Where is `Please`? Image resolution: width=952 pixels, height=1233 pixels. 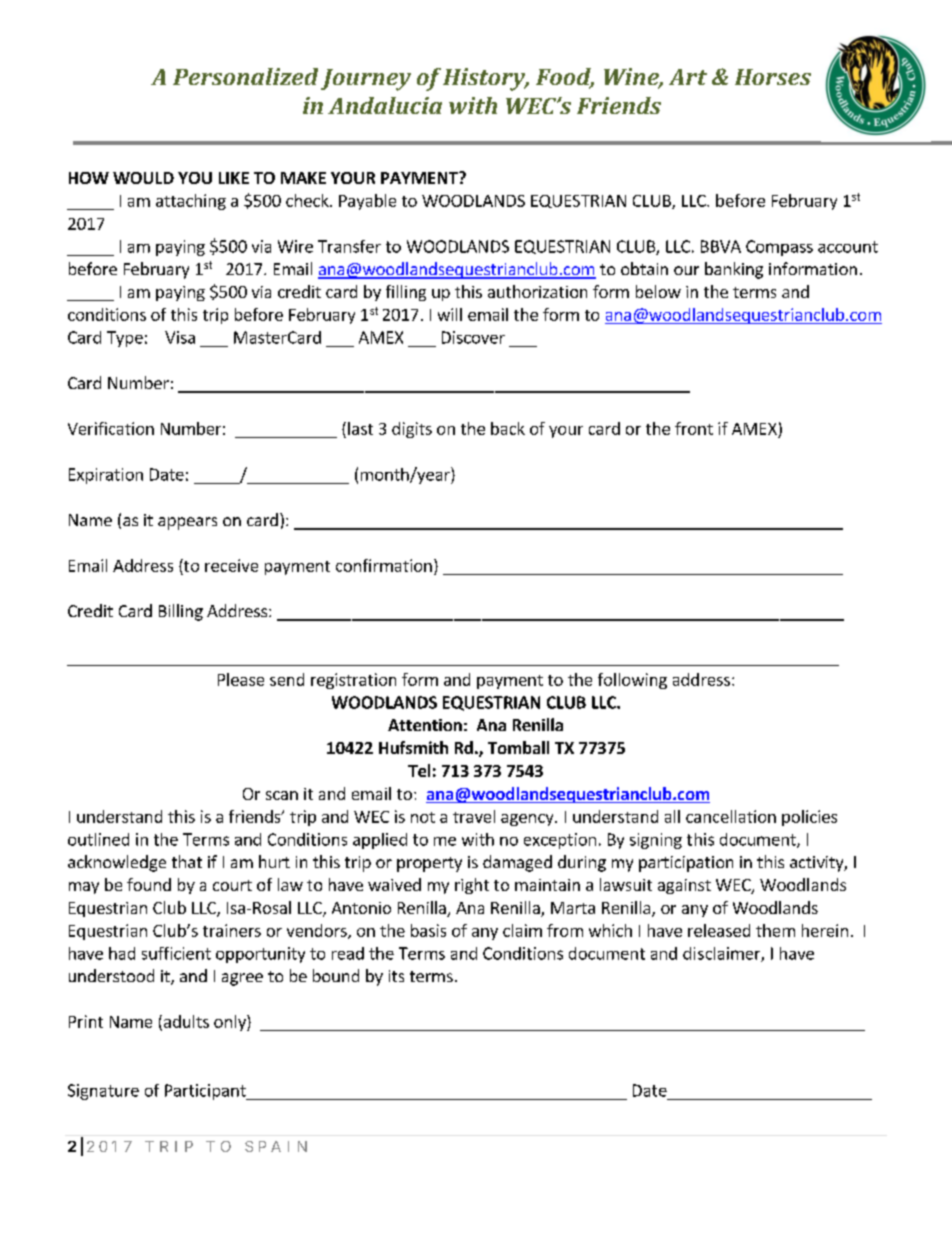 Please is located at coordinates (241, 679).
